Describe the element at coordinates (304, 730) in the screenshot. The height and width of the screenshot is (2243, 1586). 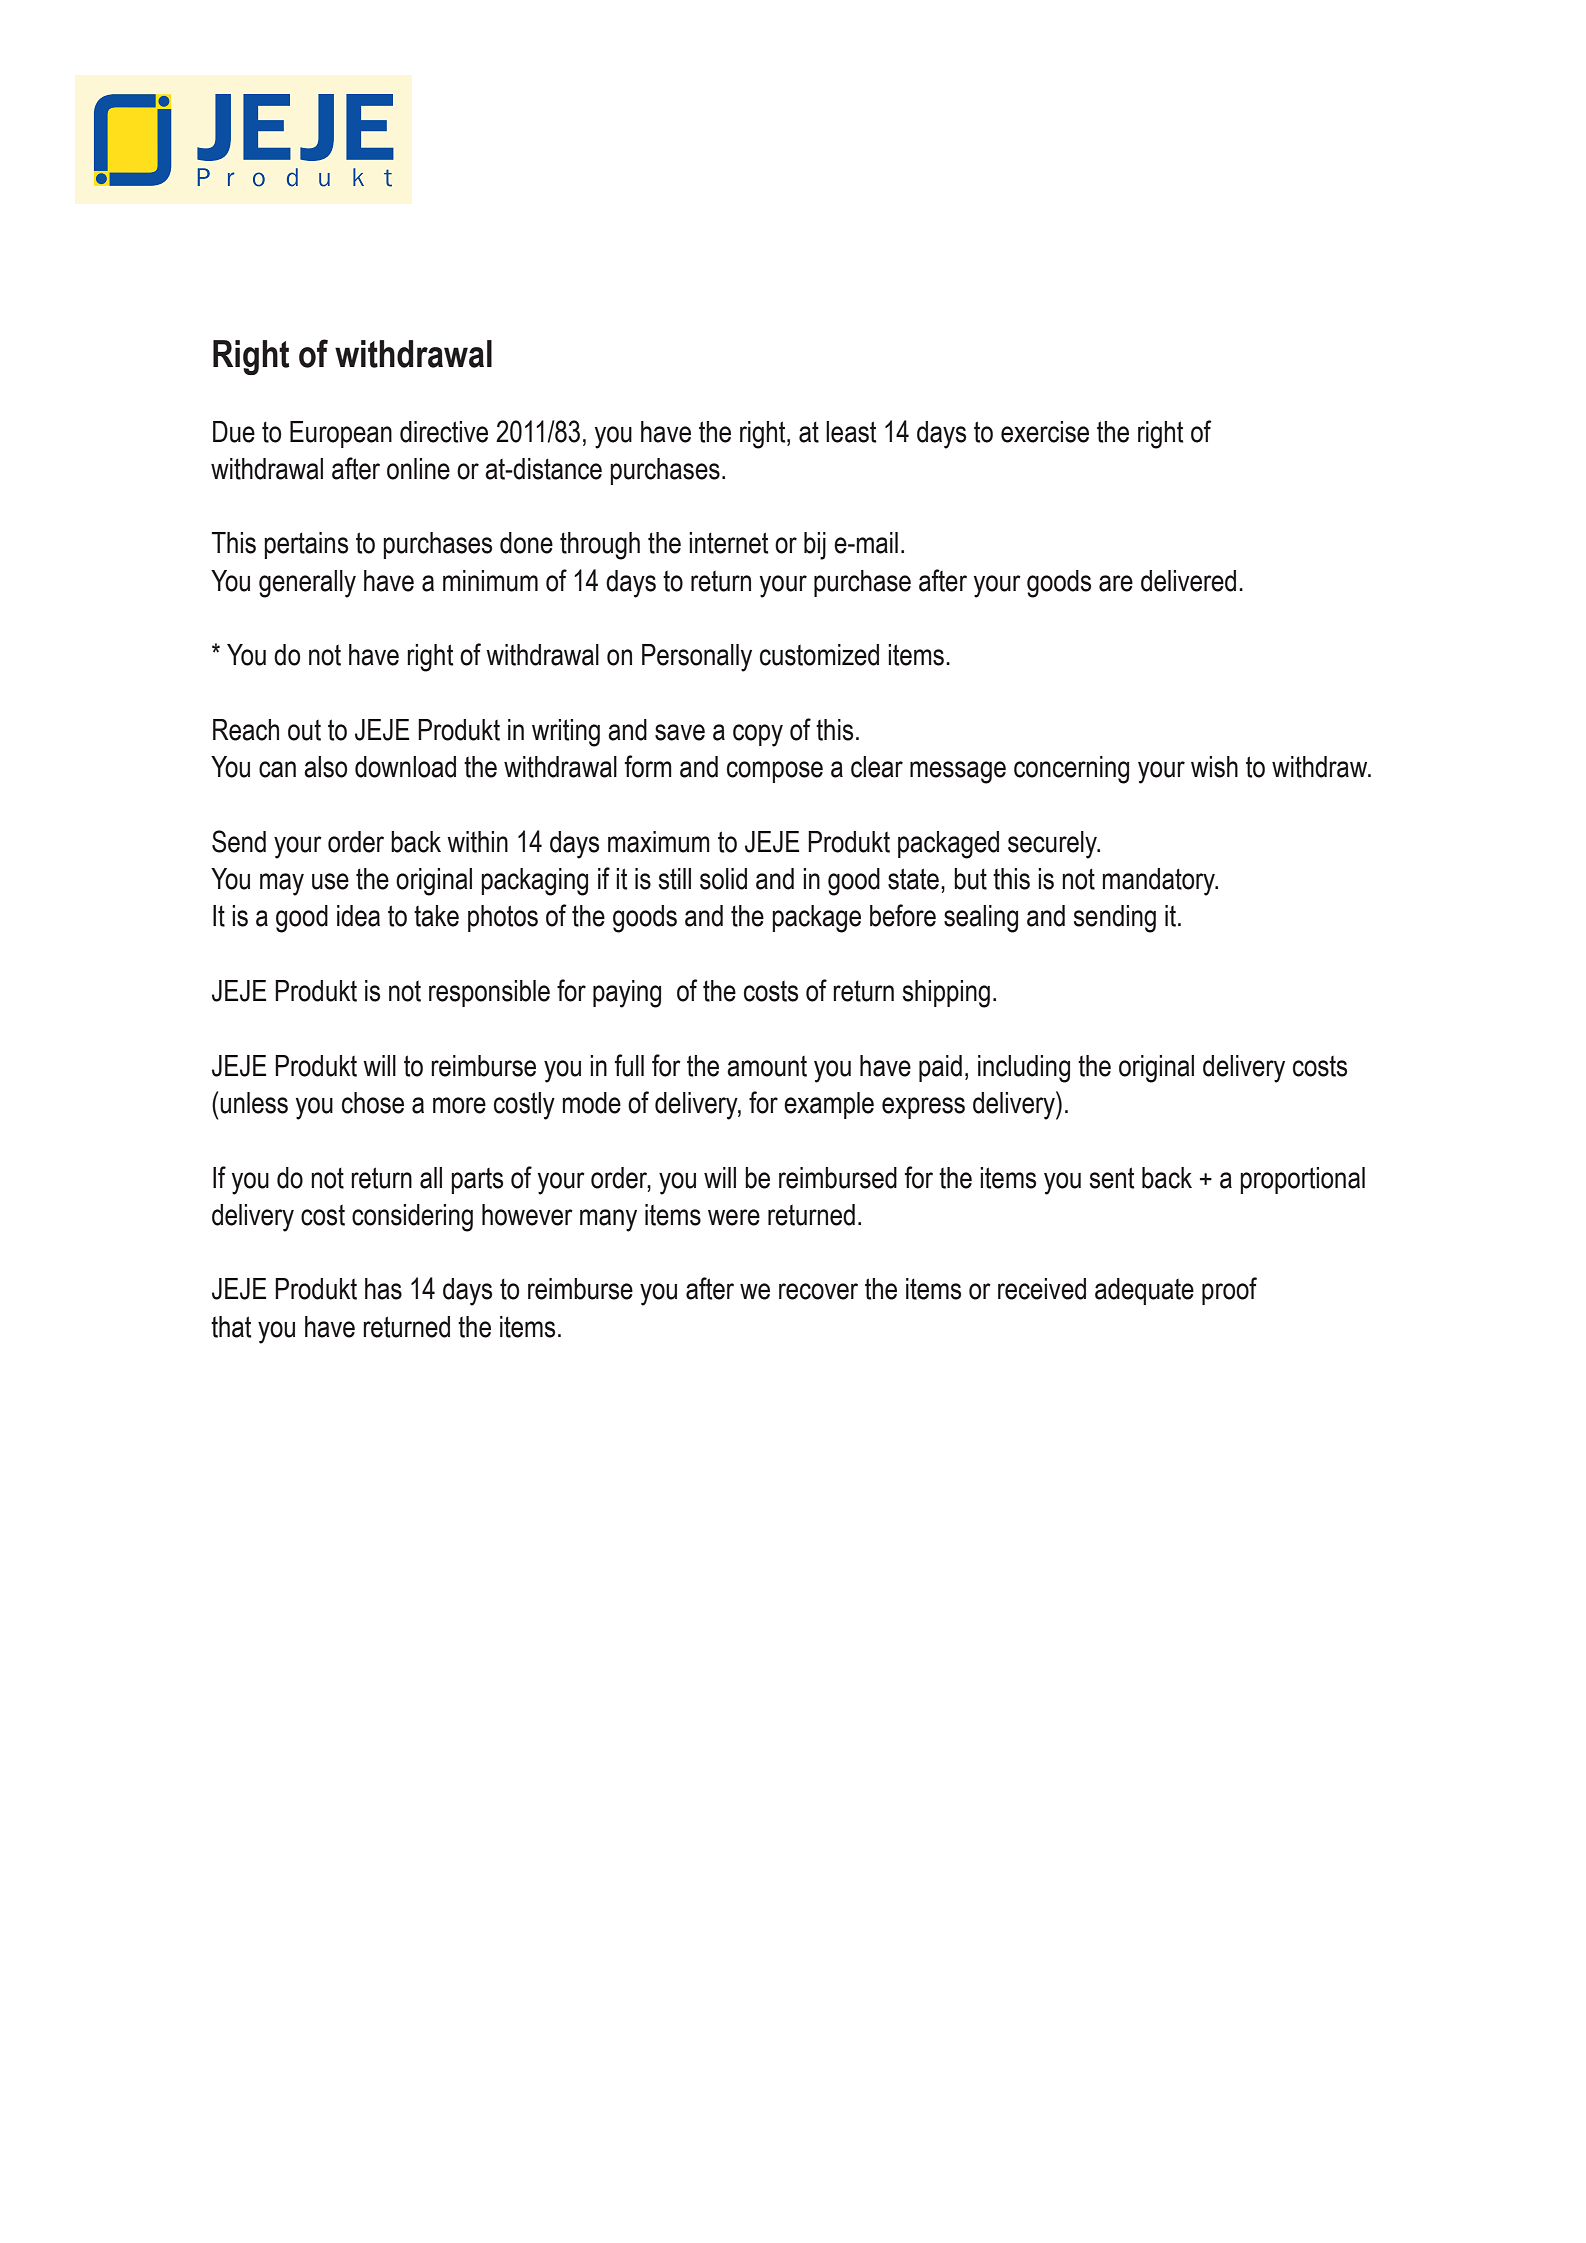
I see `out` at that location.
